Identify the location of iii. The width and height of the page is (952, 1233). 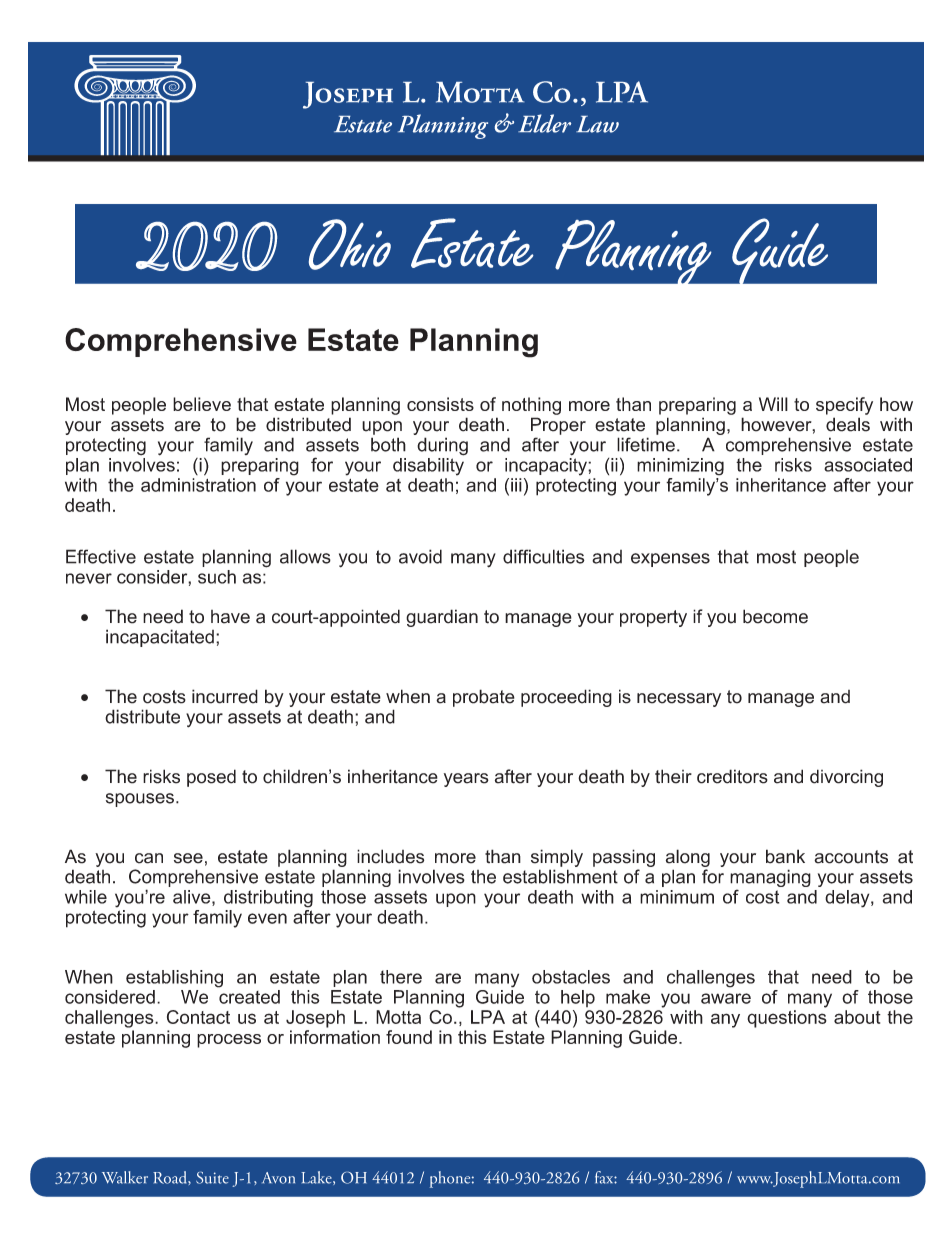
(516, 485).
